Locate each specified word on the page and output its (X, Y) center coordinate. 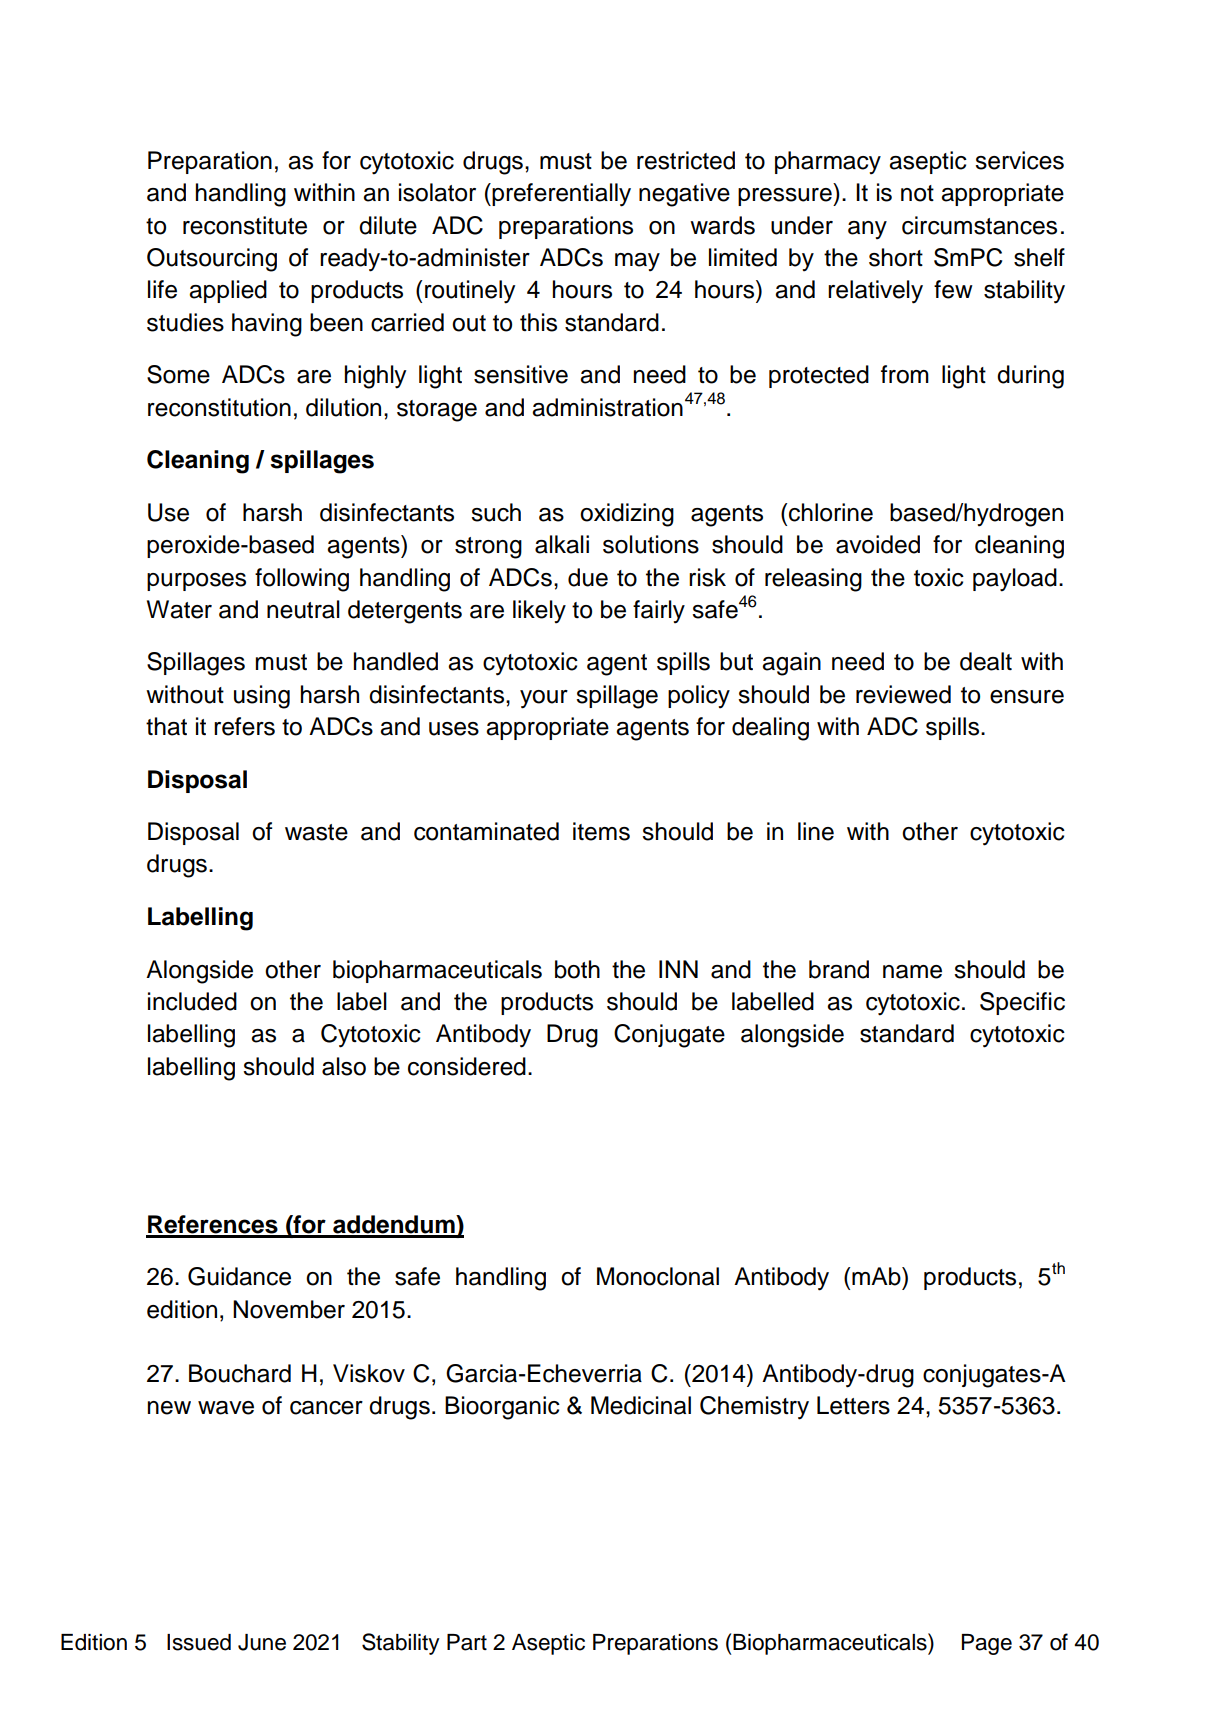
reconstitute (245, 225)
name (912, 972)
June (262, 1642)
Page (987, 1644)
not (917, 193)
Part (467, 1642)
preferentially (560, 195)
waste (316, 832)
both (577, 969)
